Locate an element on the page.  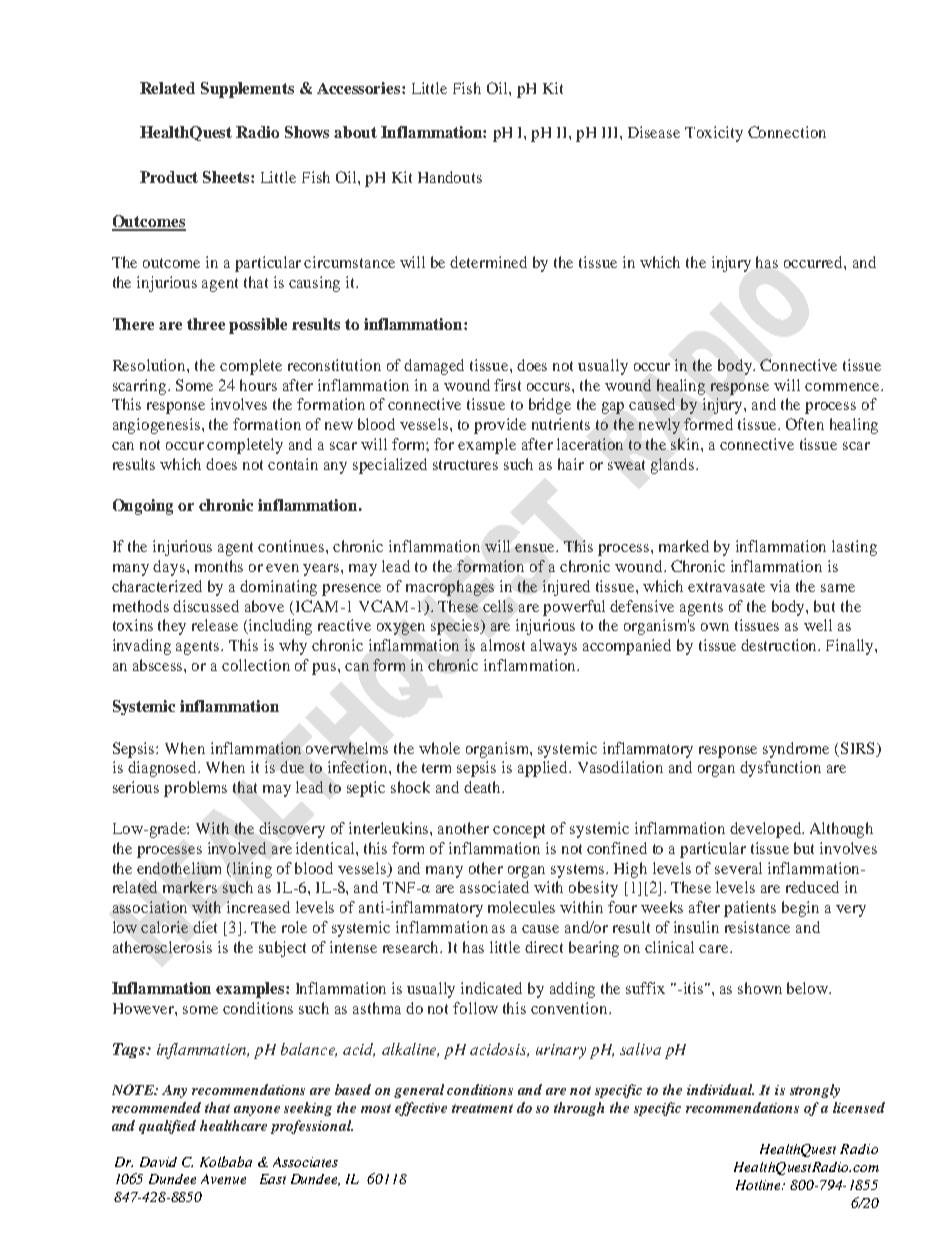
contain is located at coordinates (293, 464).
